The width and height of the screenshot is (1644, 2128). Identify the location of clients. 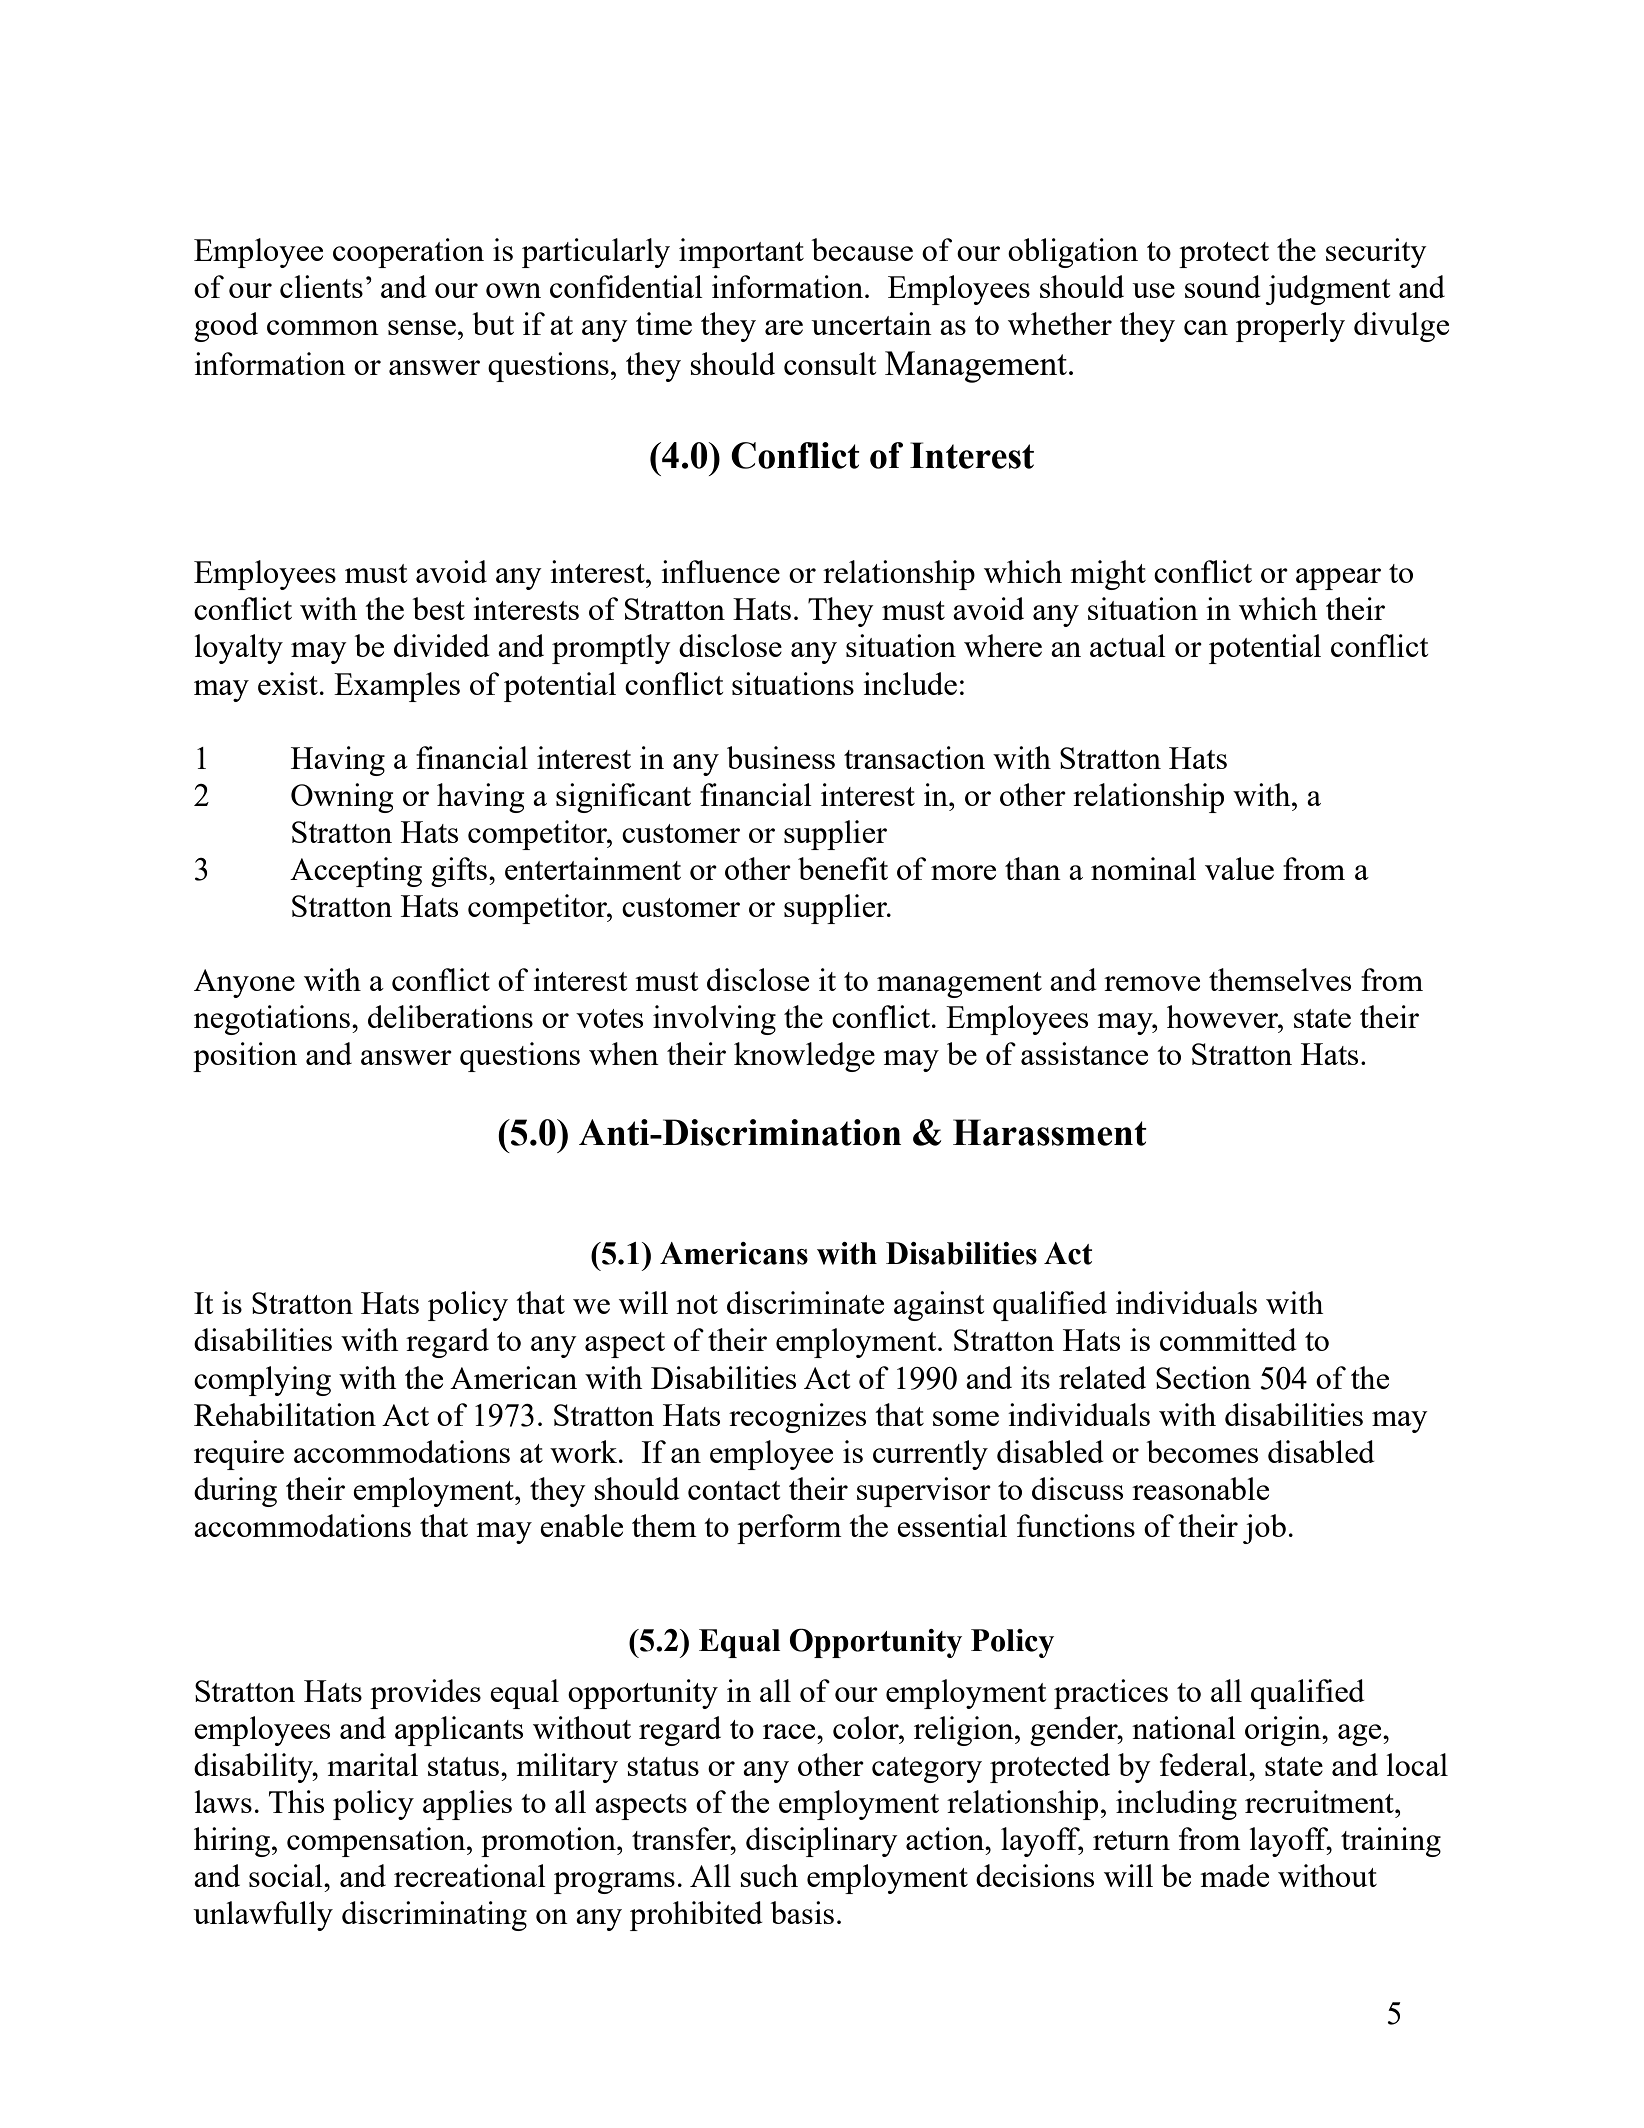
(321, 286).
